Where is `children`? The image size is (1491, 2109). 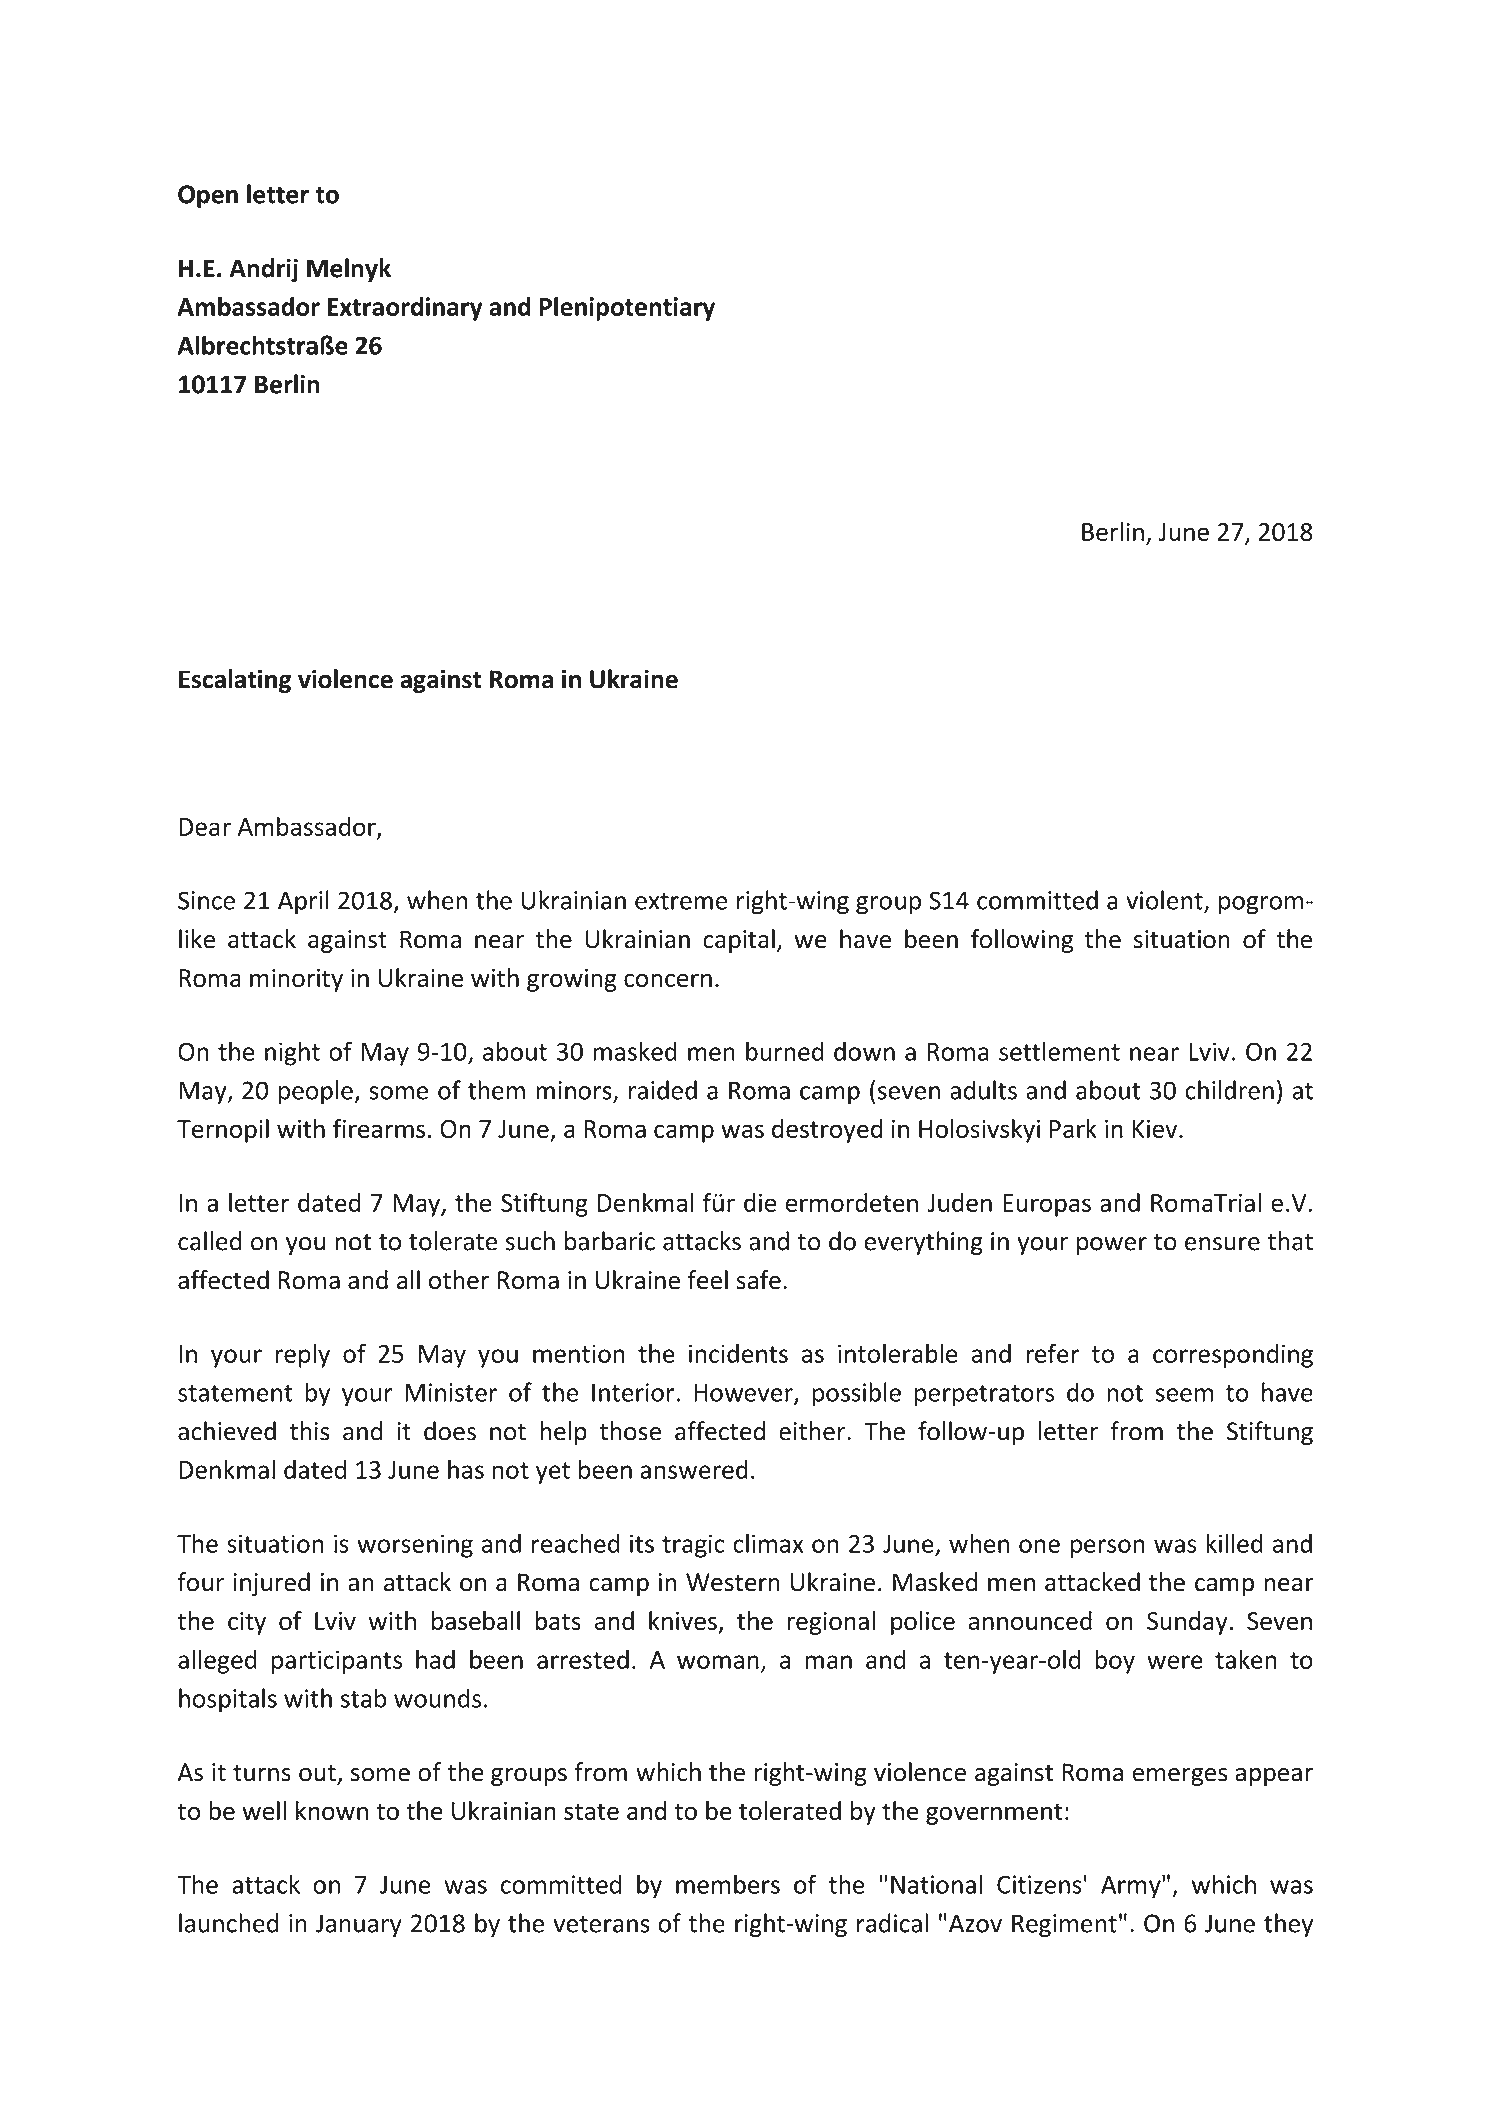 children is located at coordinates (1229, 1090).
